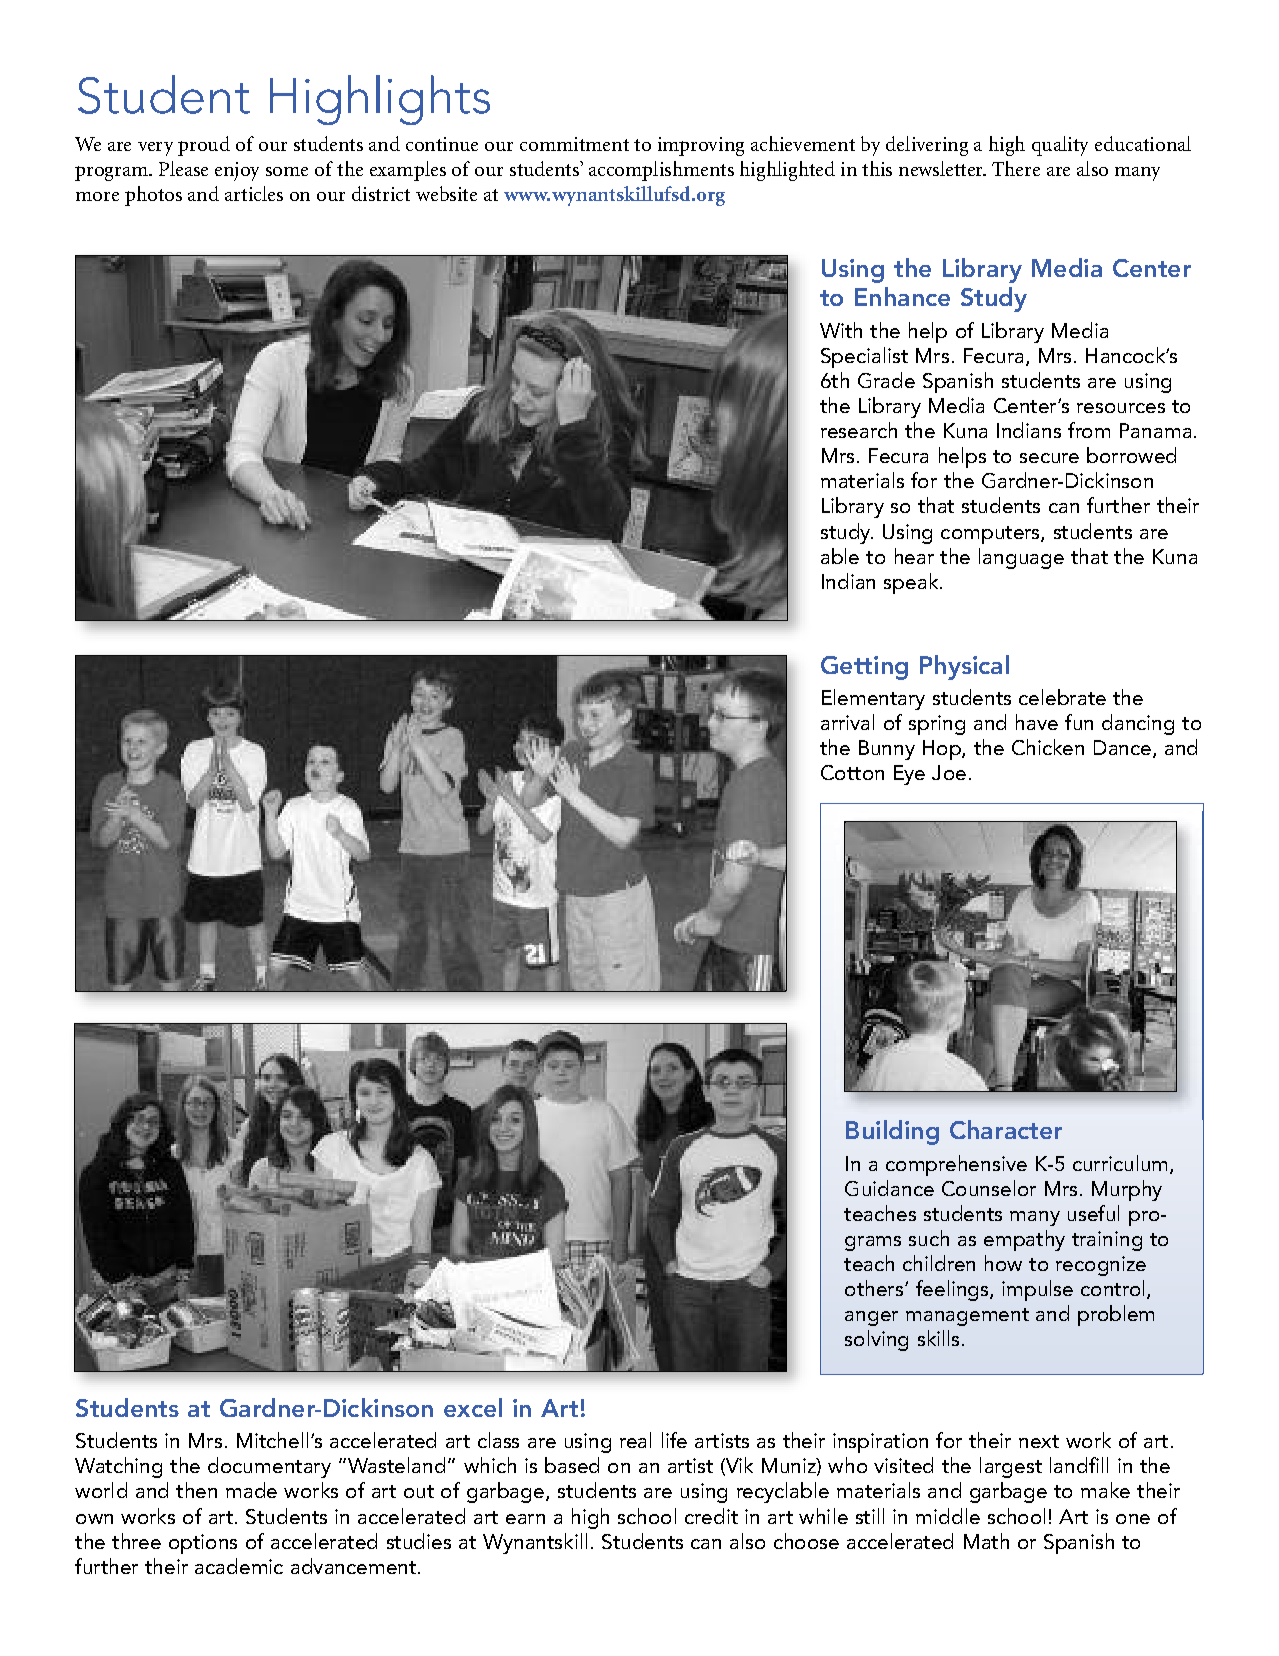 Image resolution: width=1279 pixels, height=1656 pixels. What do you see at coordinates (203, 1544) in the screenshot?
I see `options` at bounding box center [203, 1544].
